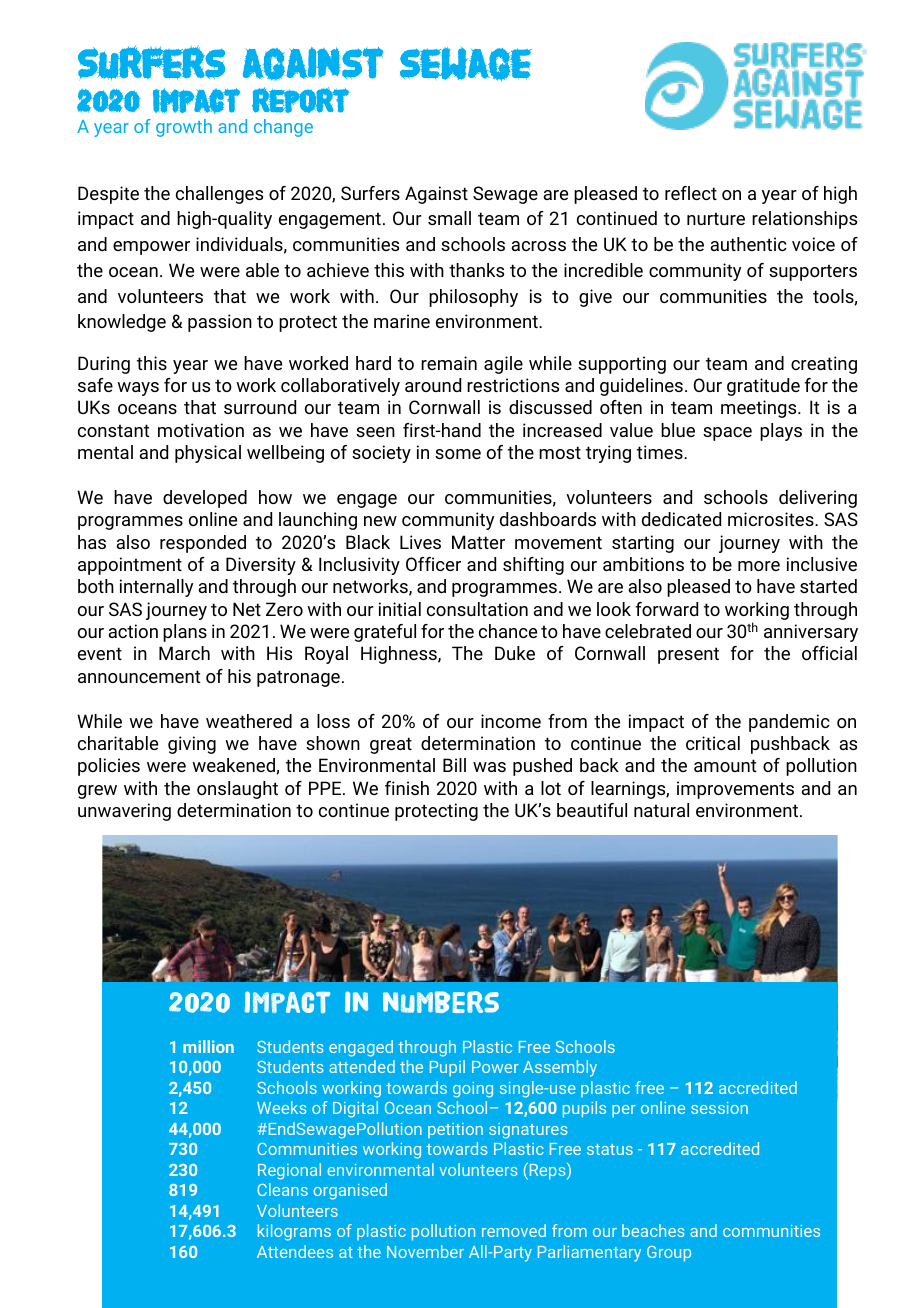  What do you see at coordinates (669, 1254) in the screenshot?
I see `Group` at bounding box center [669, 1254].
